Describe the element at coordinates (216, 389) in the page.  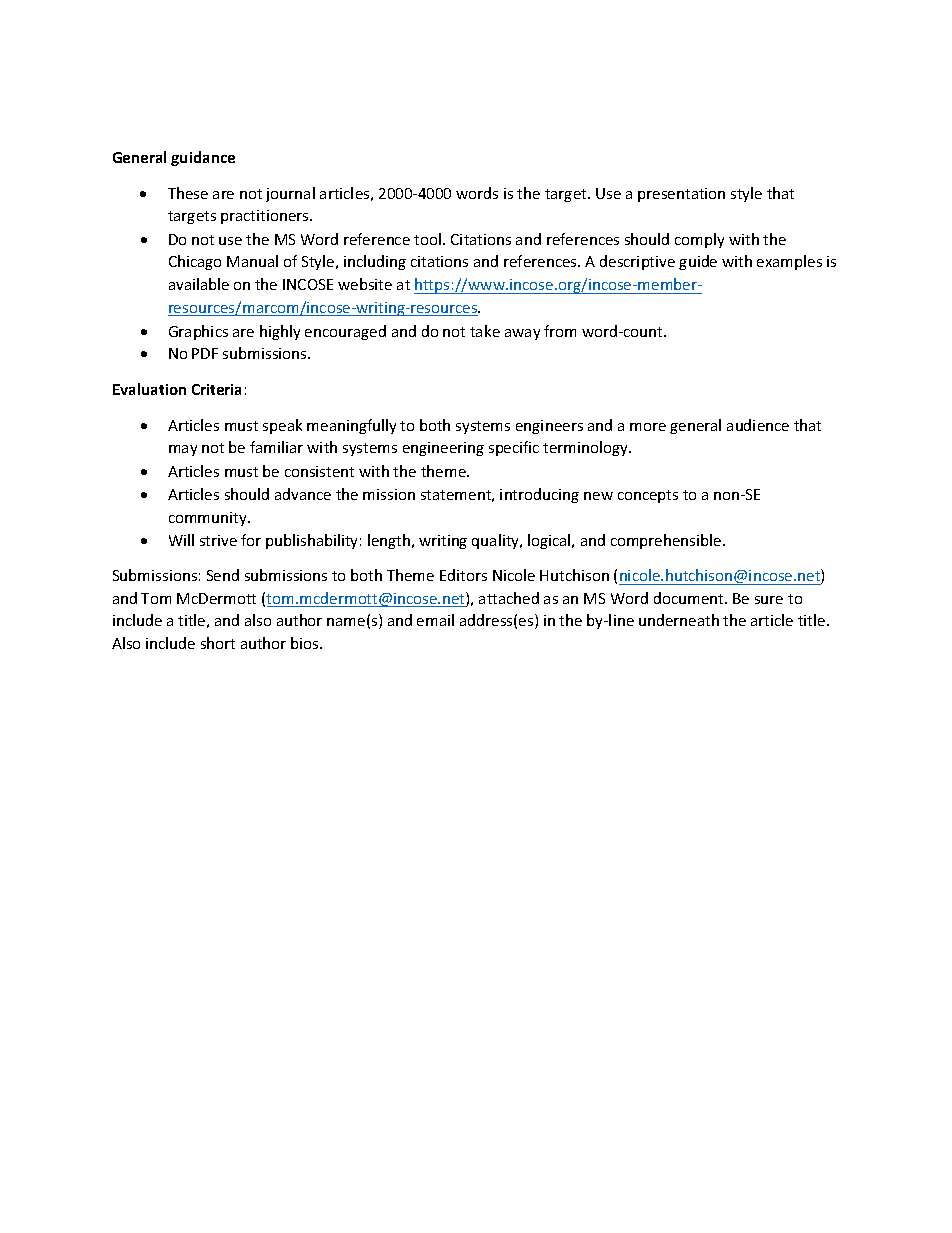
I see `Criteria` at that location.
